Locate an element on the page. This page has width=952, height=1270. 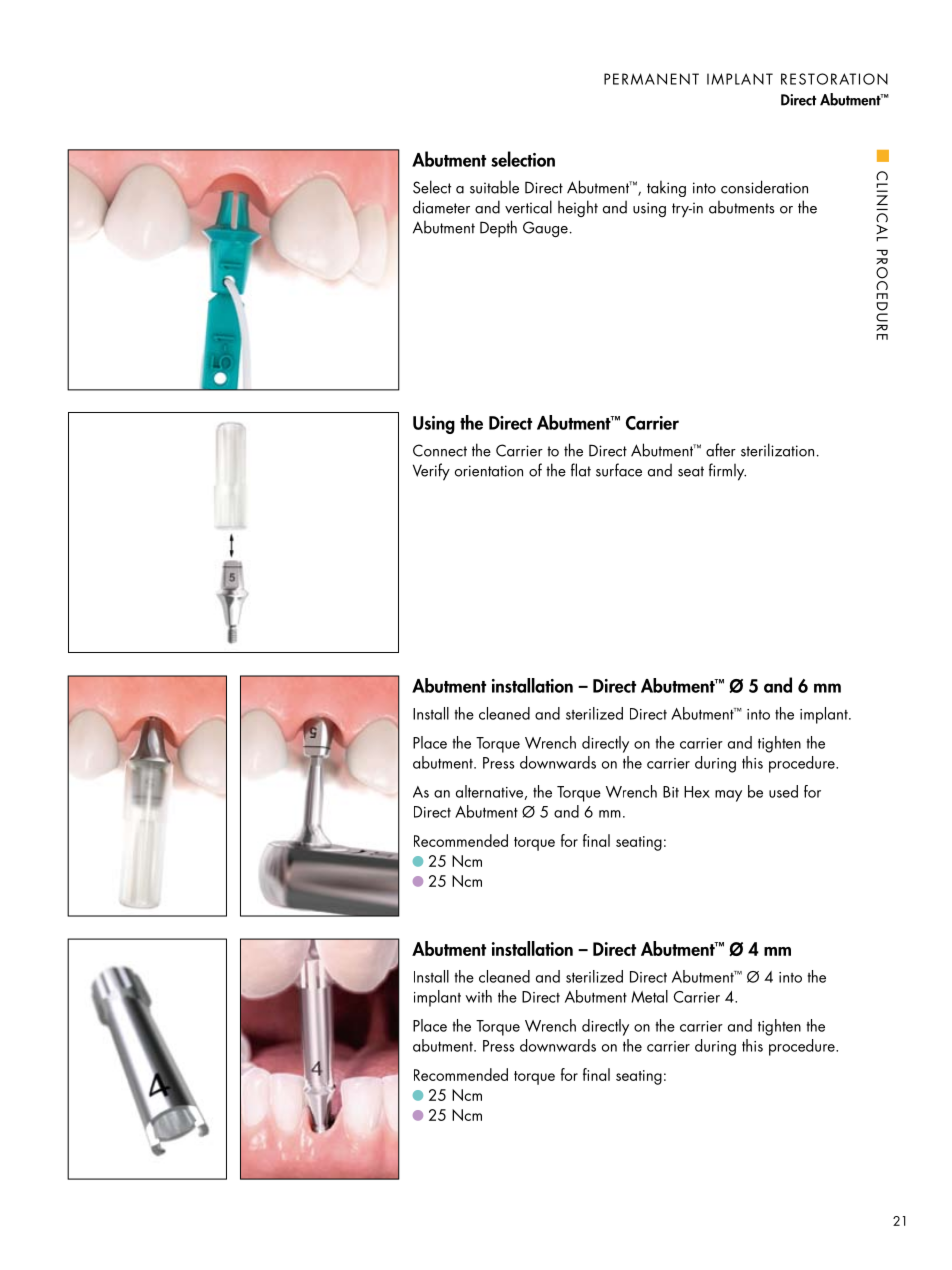
Bit is located at coordinates (671, 792).
